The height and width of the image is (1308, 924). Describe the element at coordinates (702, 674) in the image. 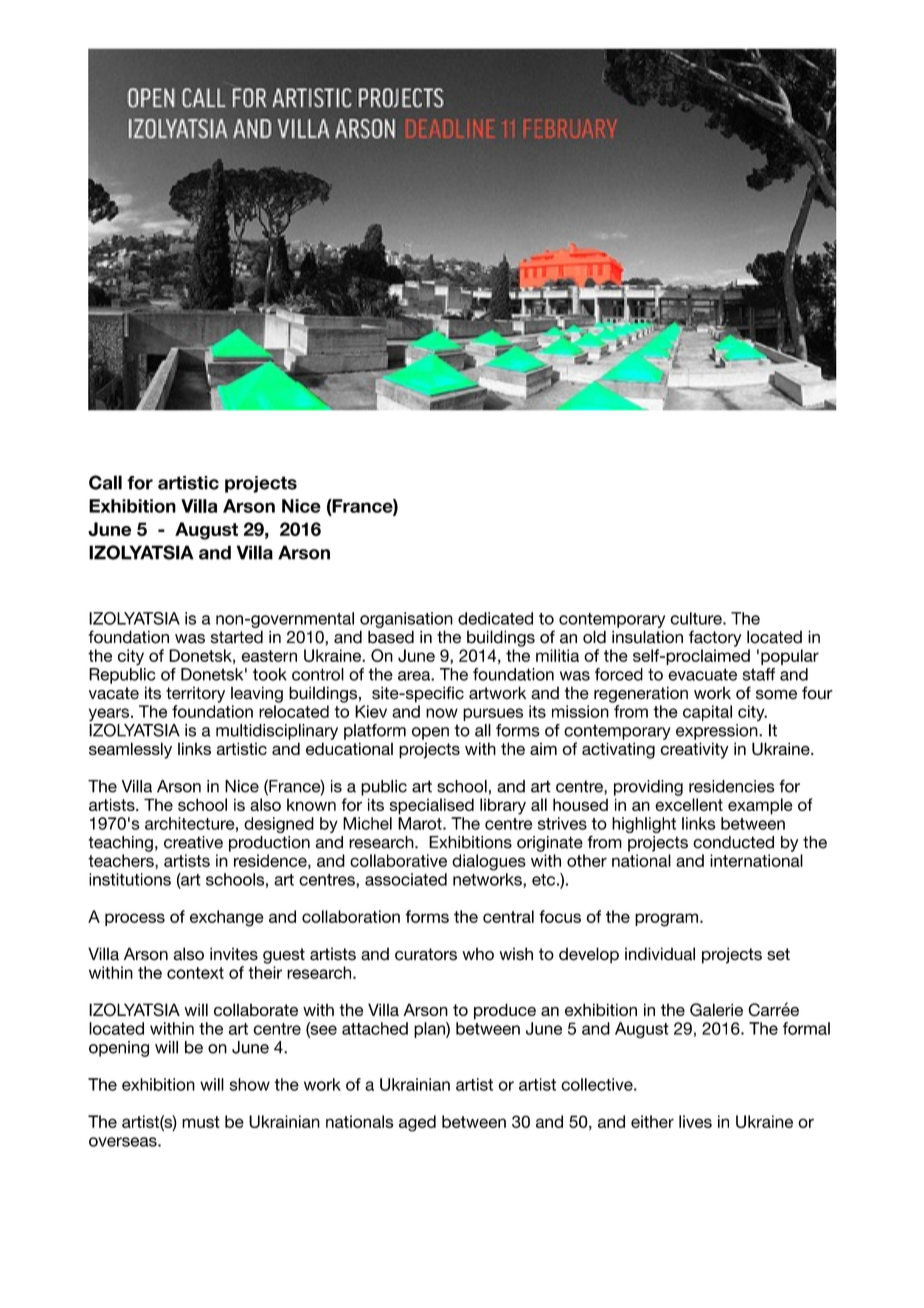

I see `evacuate` at that location.
